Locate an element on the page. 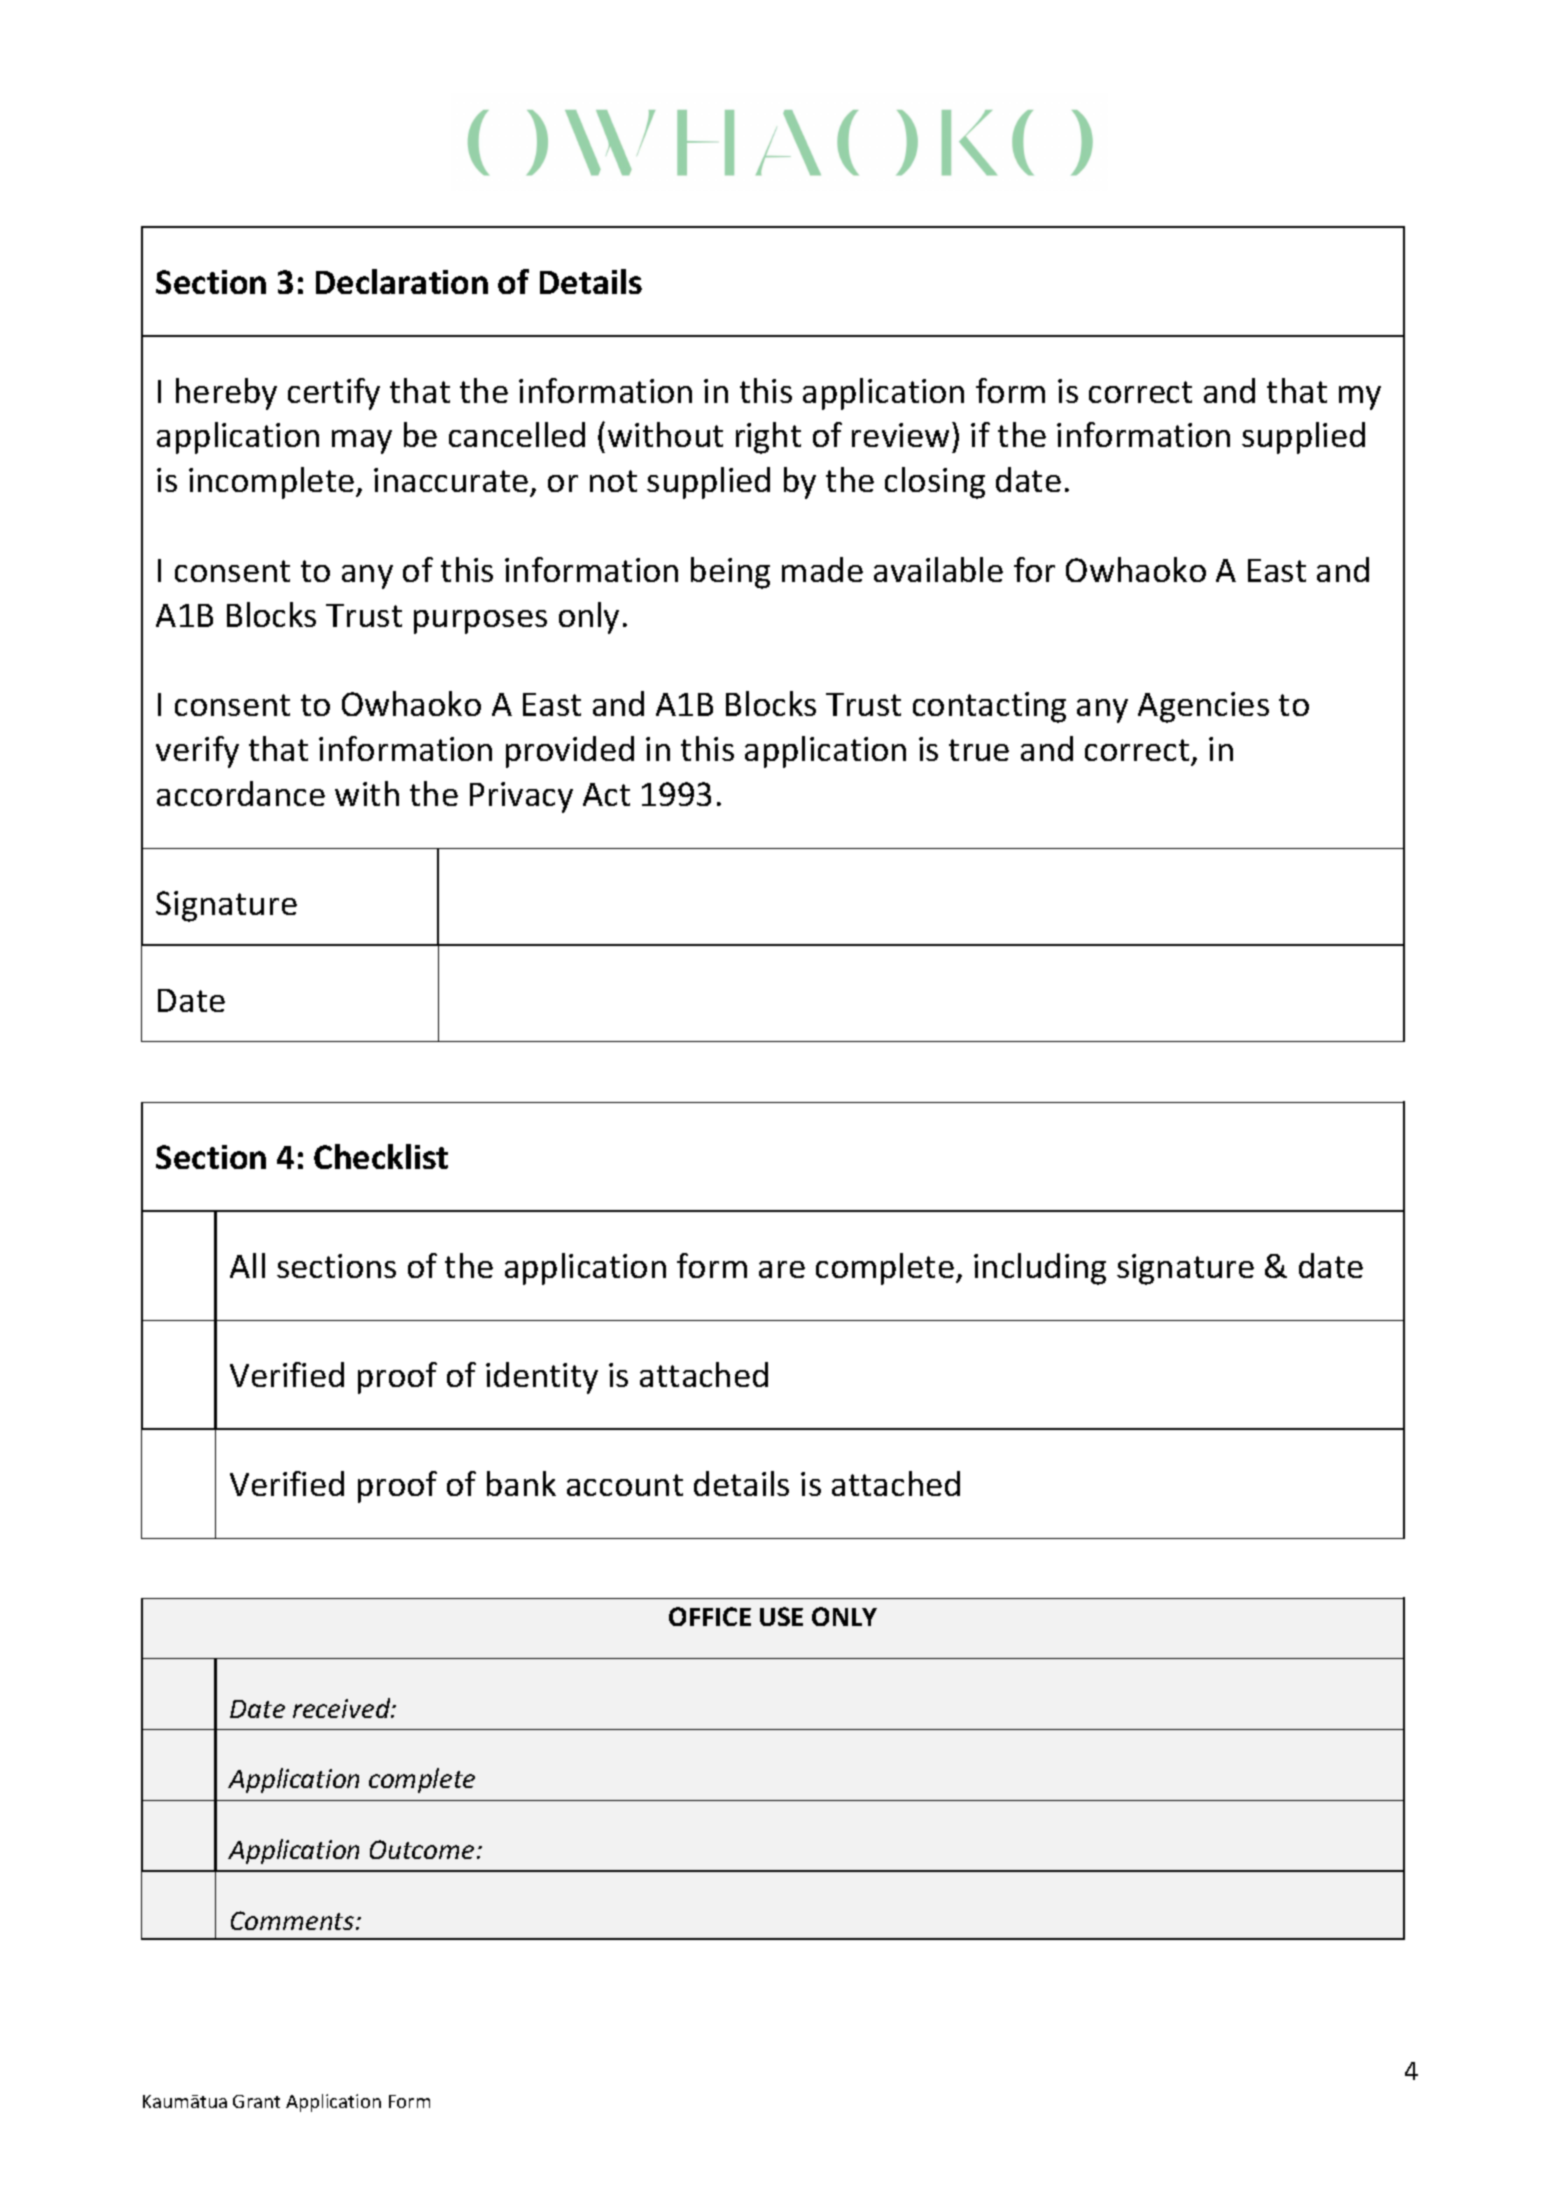 The image size is (1560, 2207). including is located at coordinates (1040, 1269).
